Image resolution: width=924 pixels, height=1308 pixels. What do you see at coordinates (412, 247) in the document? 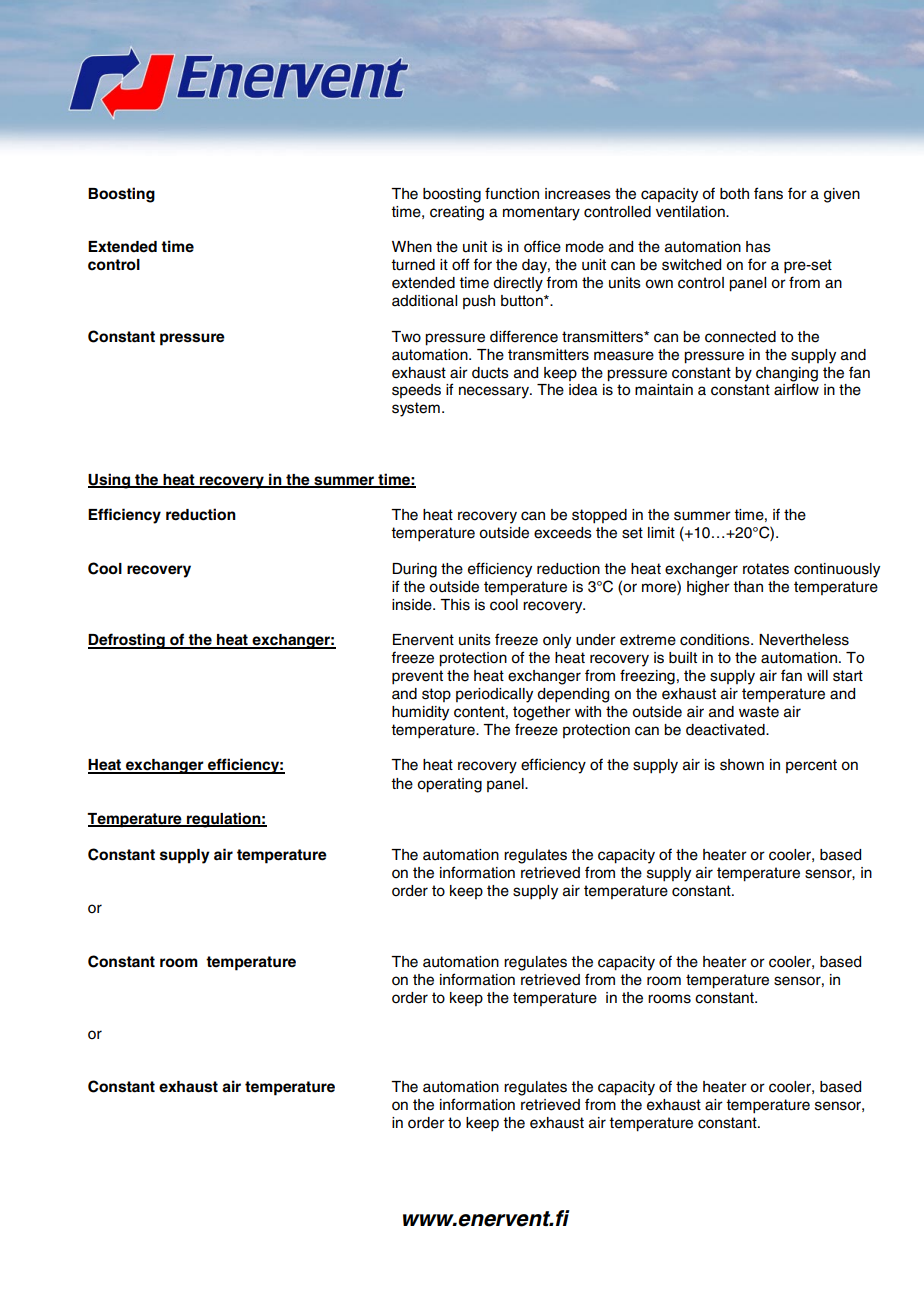
I see `When` at bounding box center [412, 247].
